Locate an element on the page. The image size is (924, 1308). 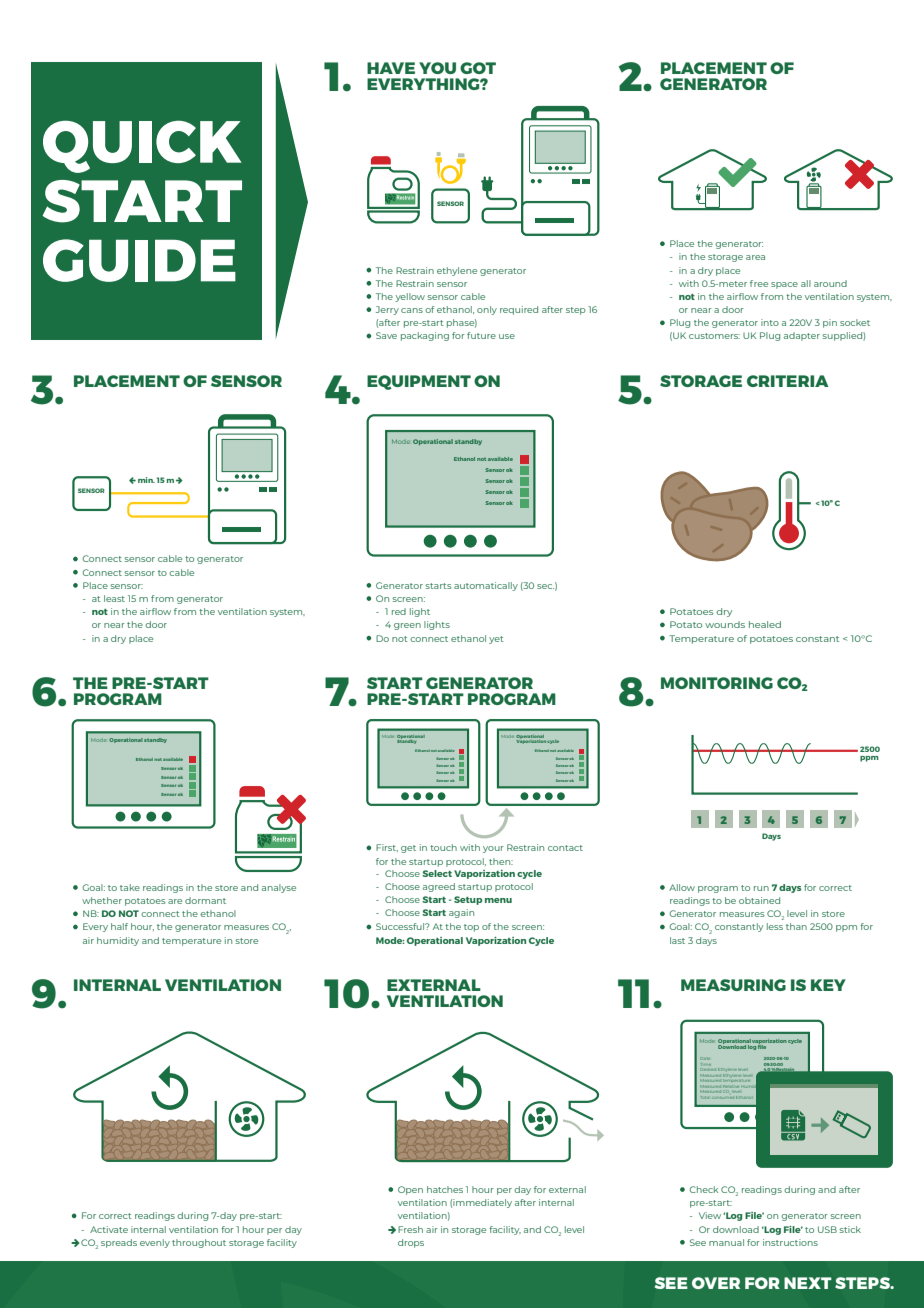
GOT is located at coordinates (478, 68).
